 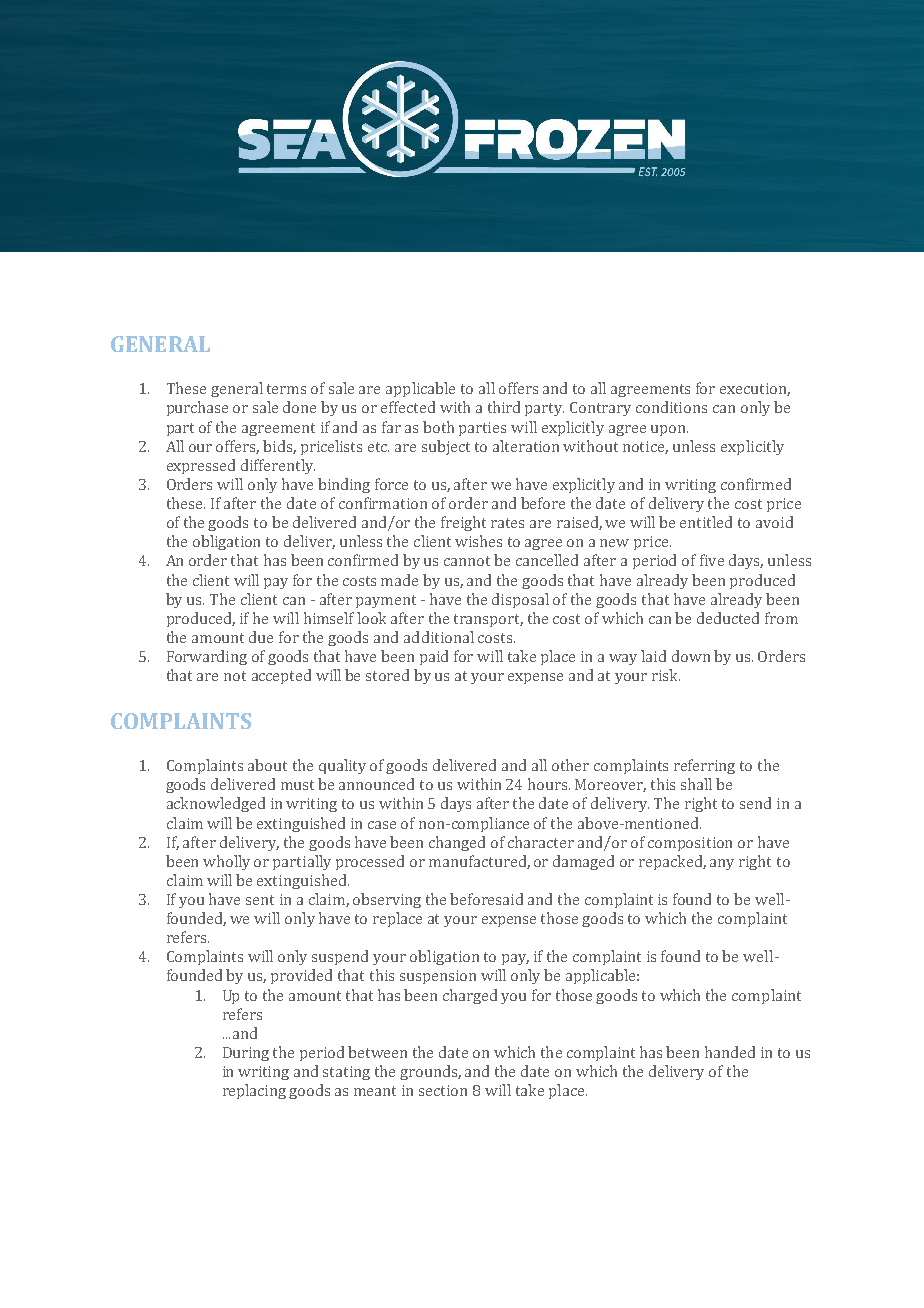 I want to click on section, so click(x=443, y=1090).
